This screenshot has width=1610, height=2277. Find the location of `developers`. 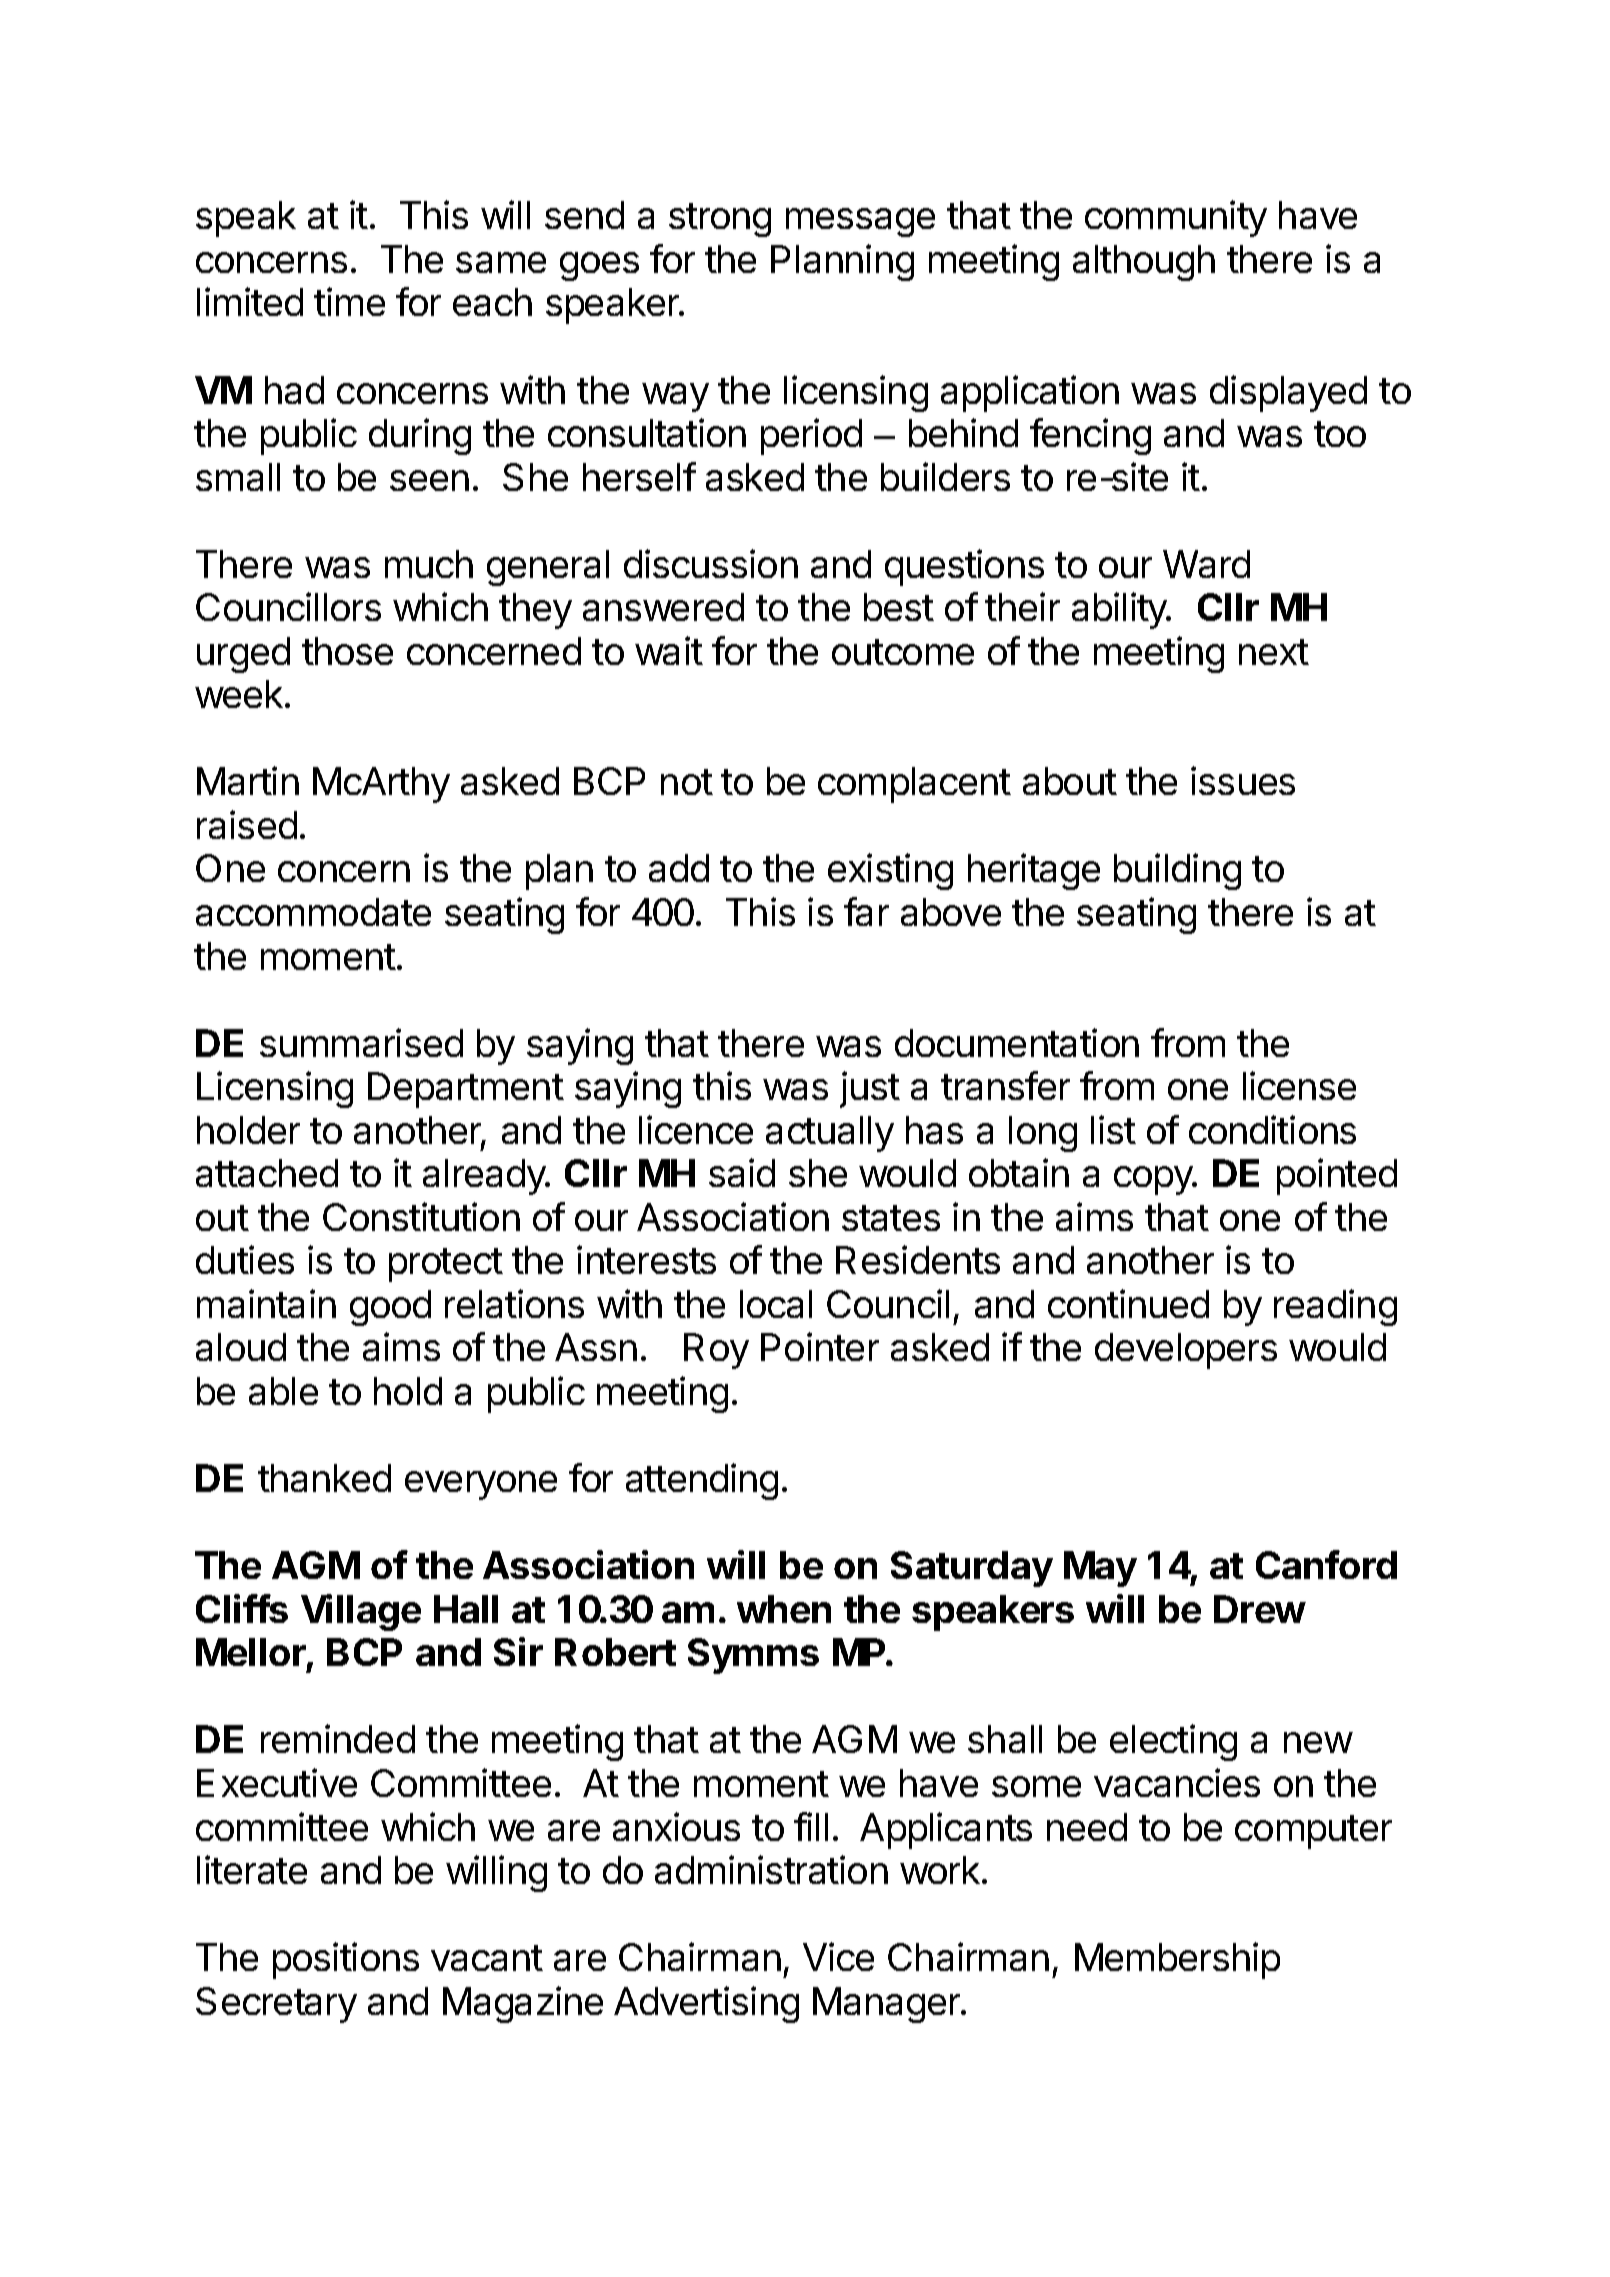

developers is located at coordinates (1186, 1351).
